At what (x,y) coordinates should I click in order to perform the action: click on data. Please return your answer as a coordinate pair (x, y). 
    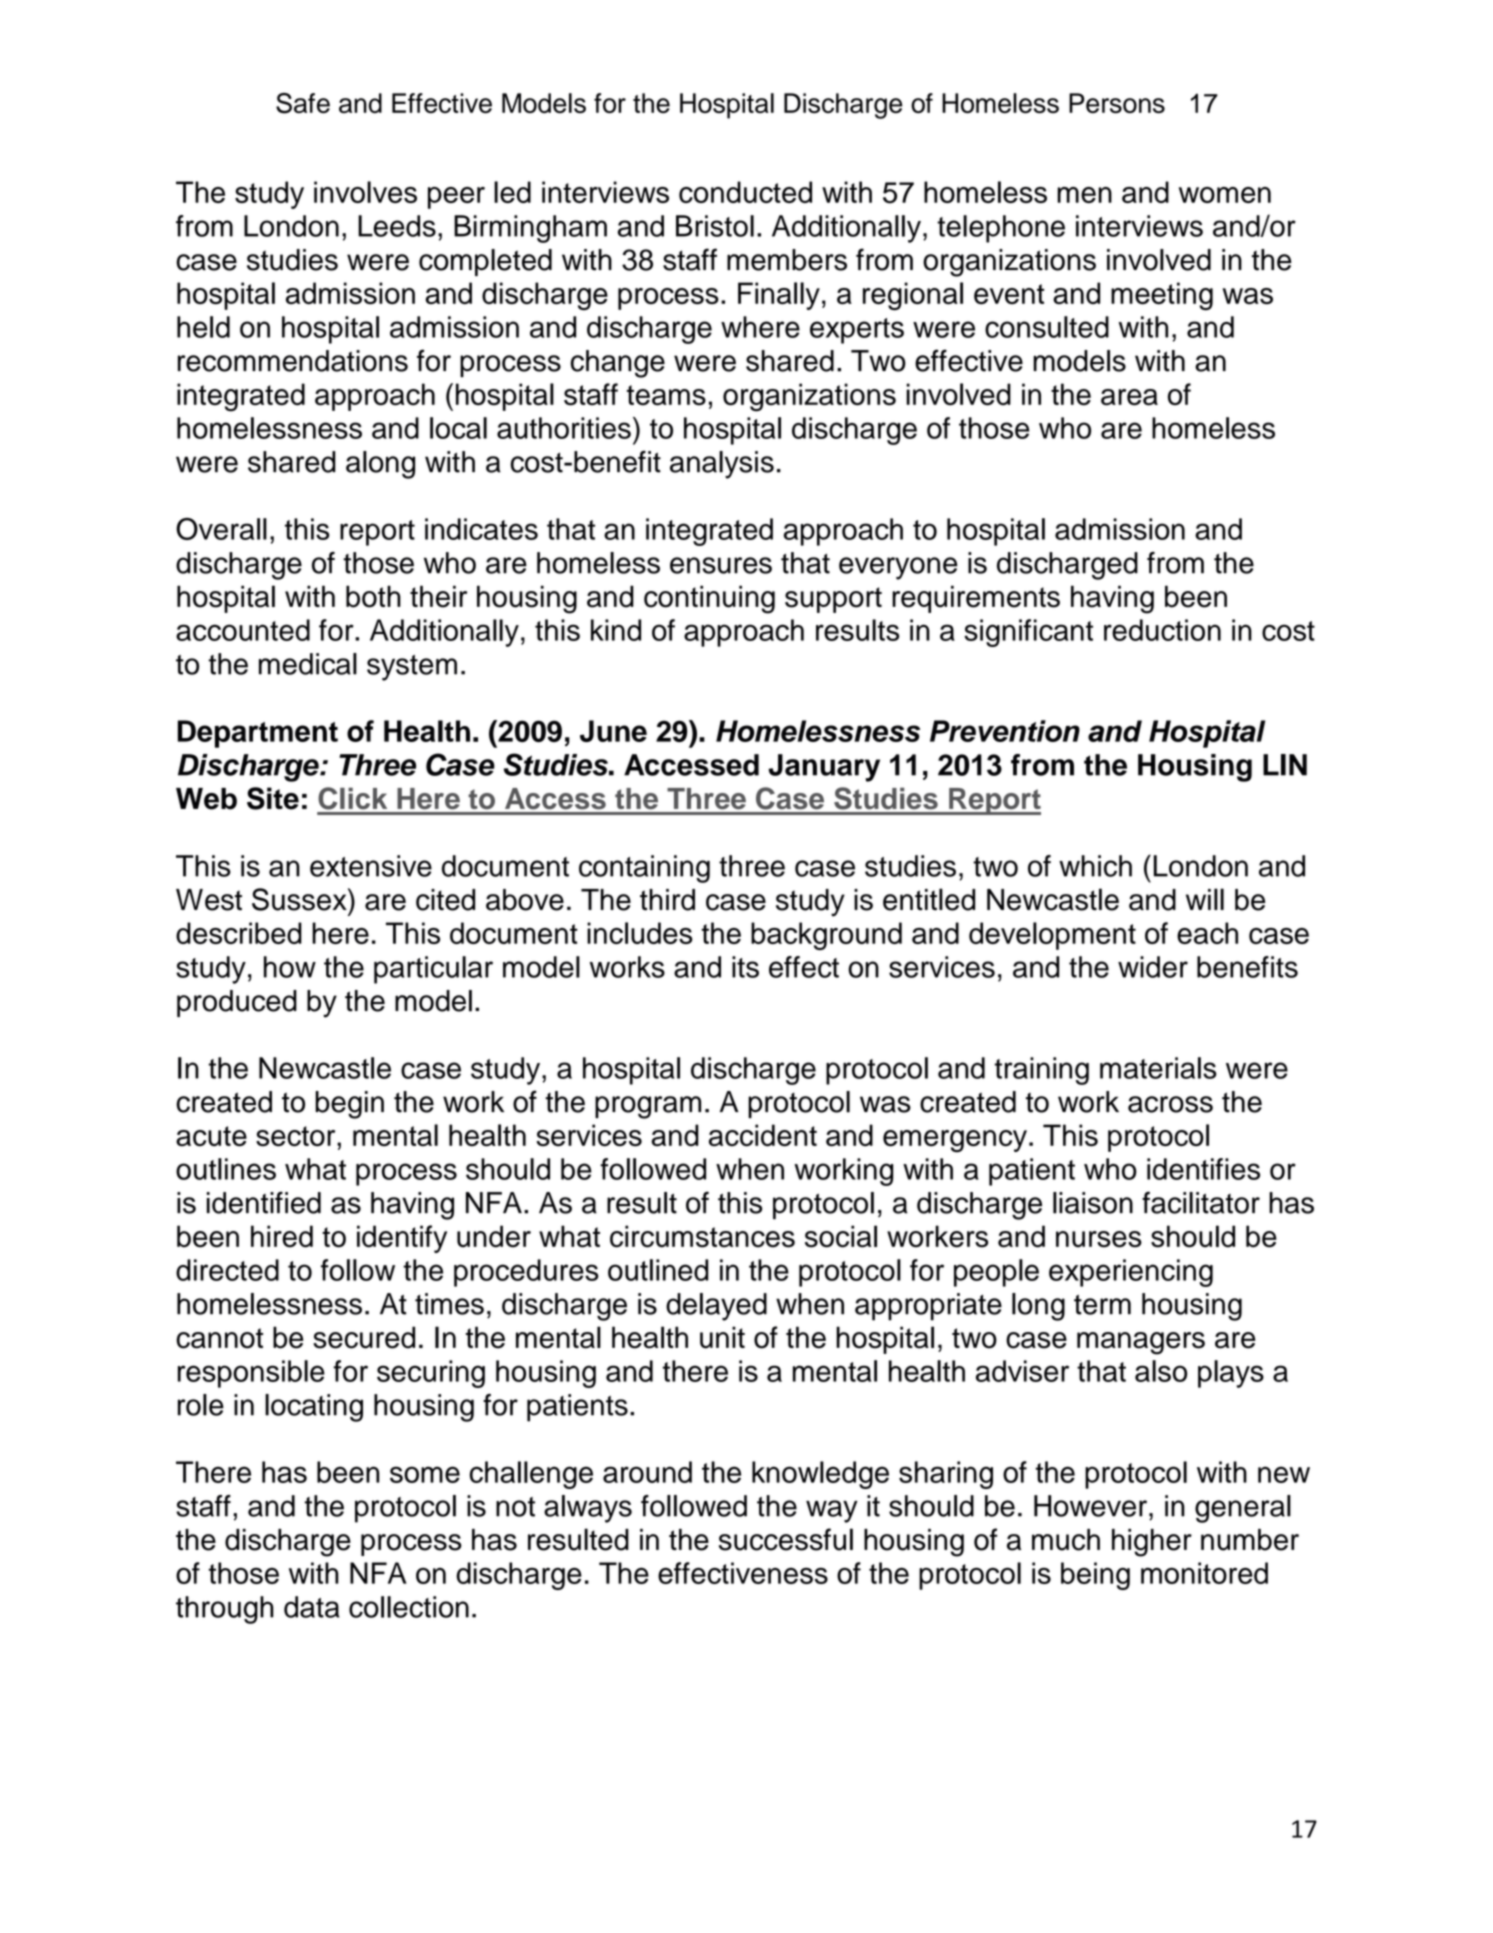
    Looking at the image, I should click on (311, 1607).
